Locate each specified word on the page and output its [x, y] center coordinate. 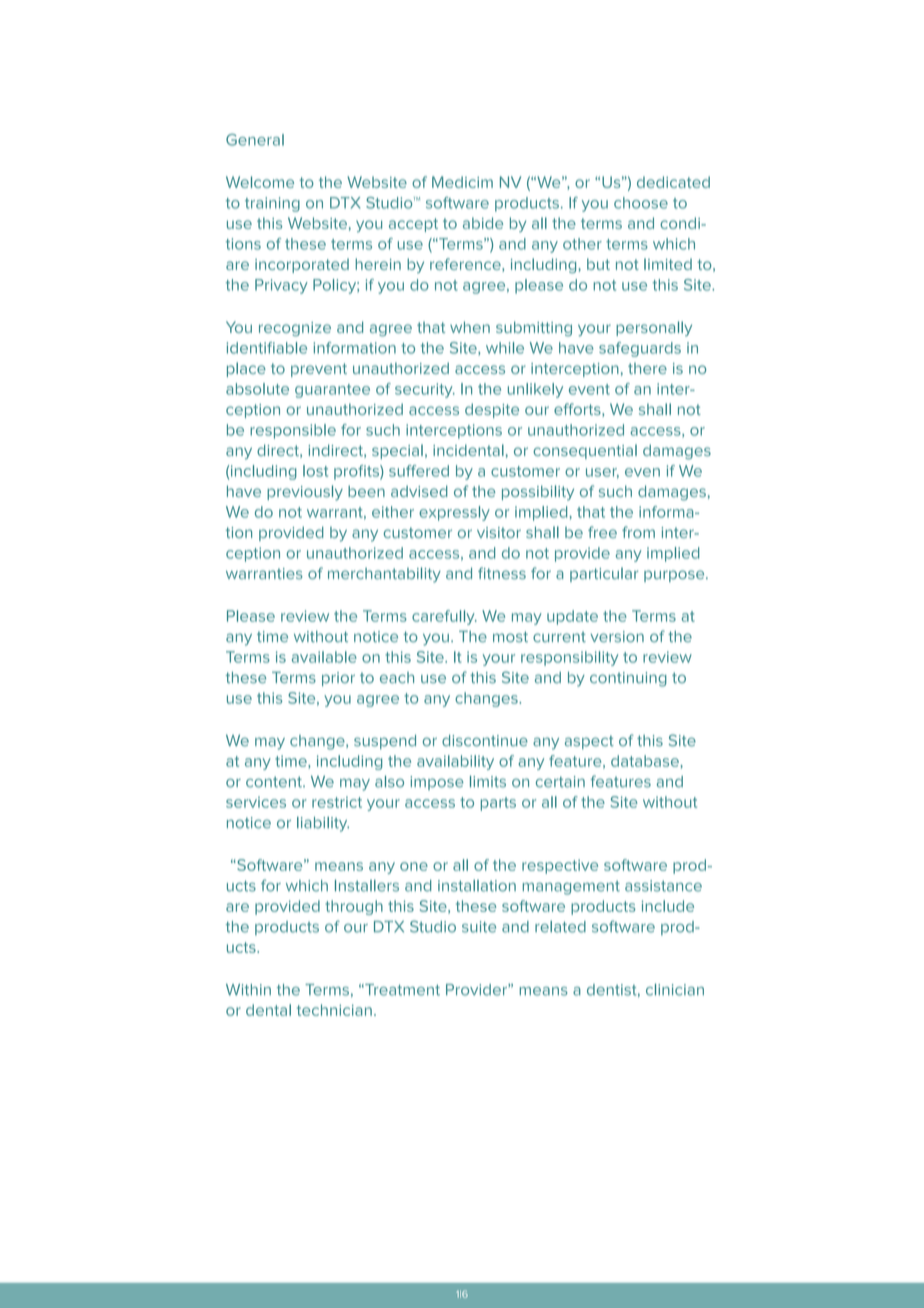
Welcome [260, 182]
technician [334, 1010]
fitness [502, 573]
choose [641, 203]
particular [604, 574]
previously [305, 493]
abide [483, 223]
